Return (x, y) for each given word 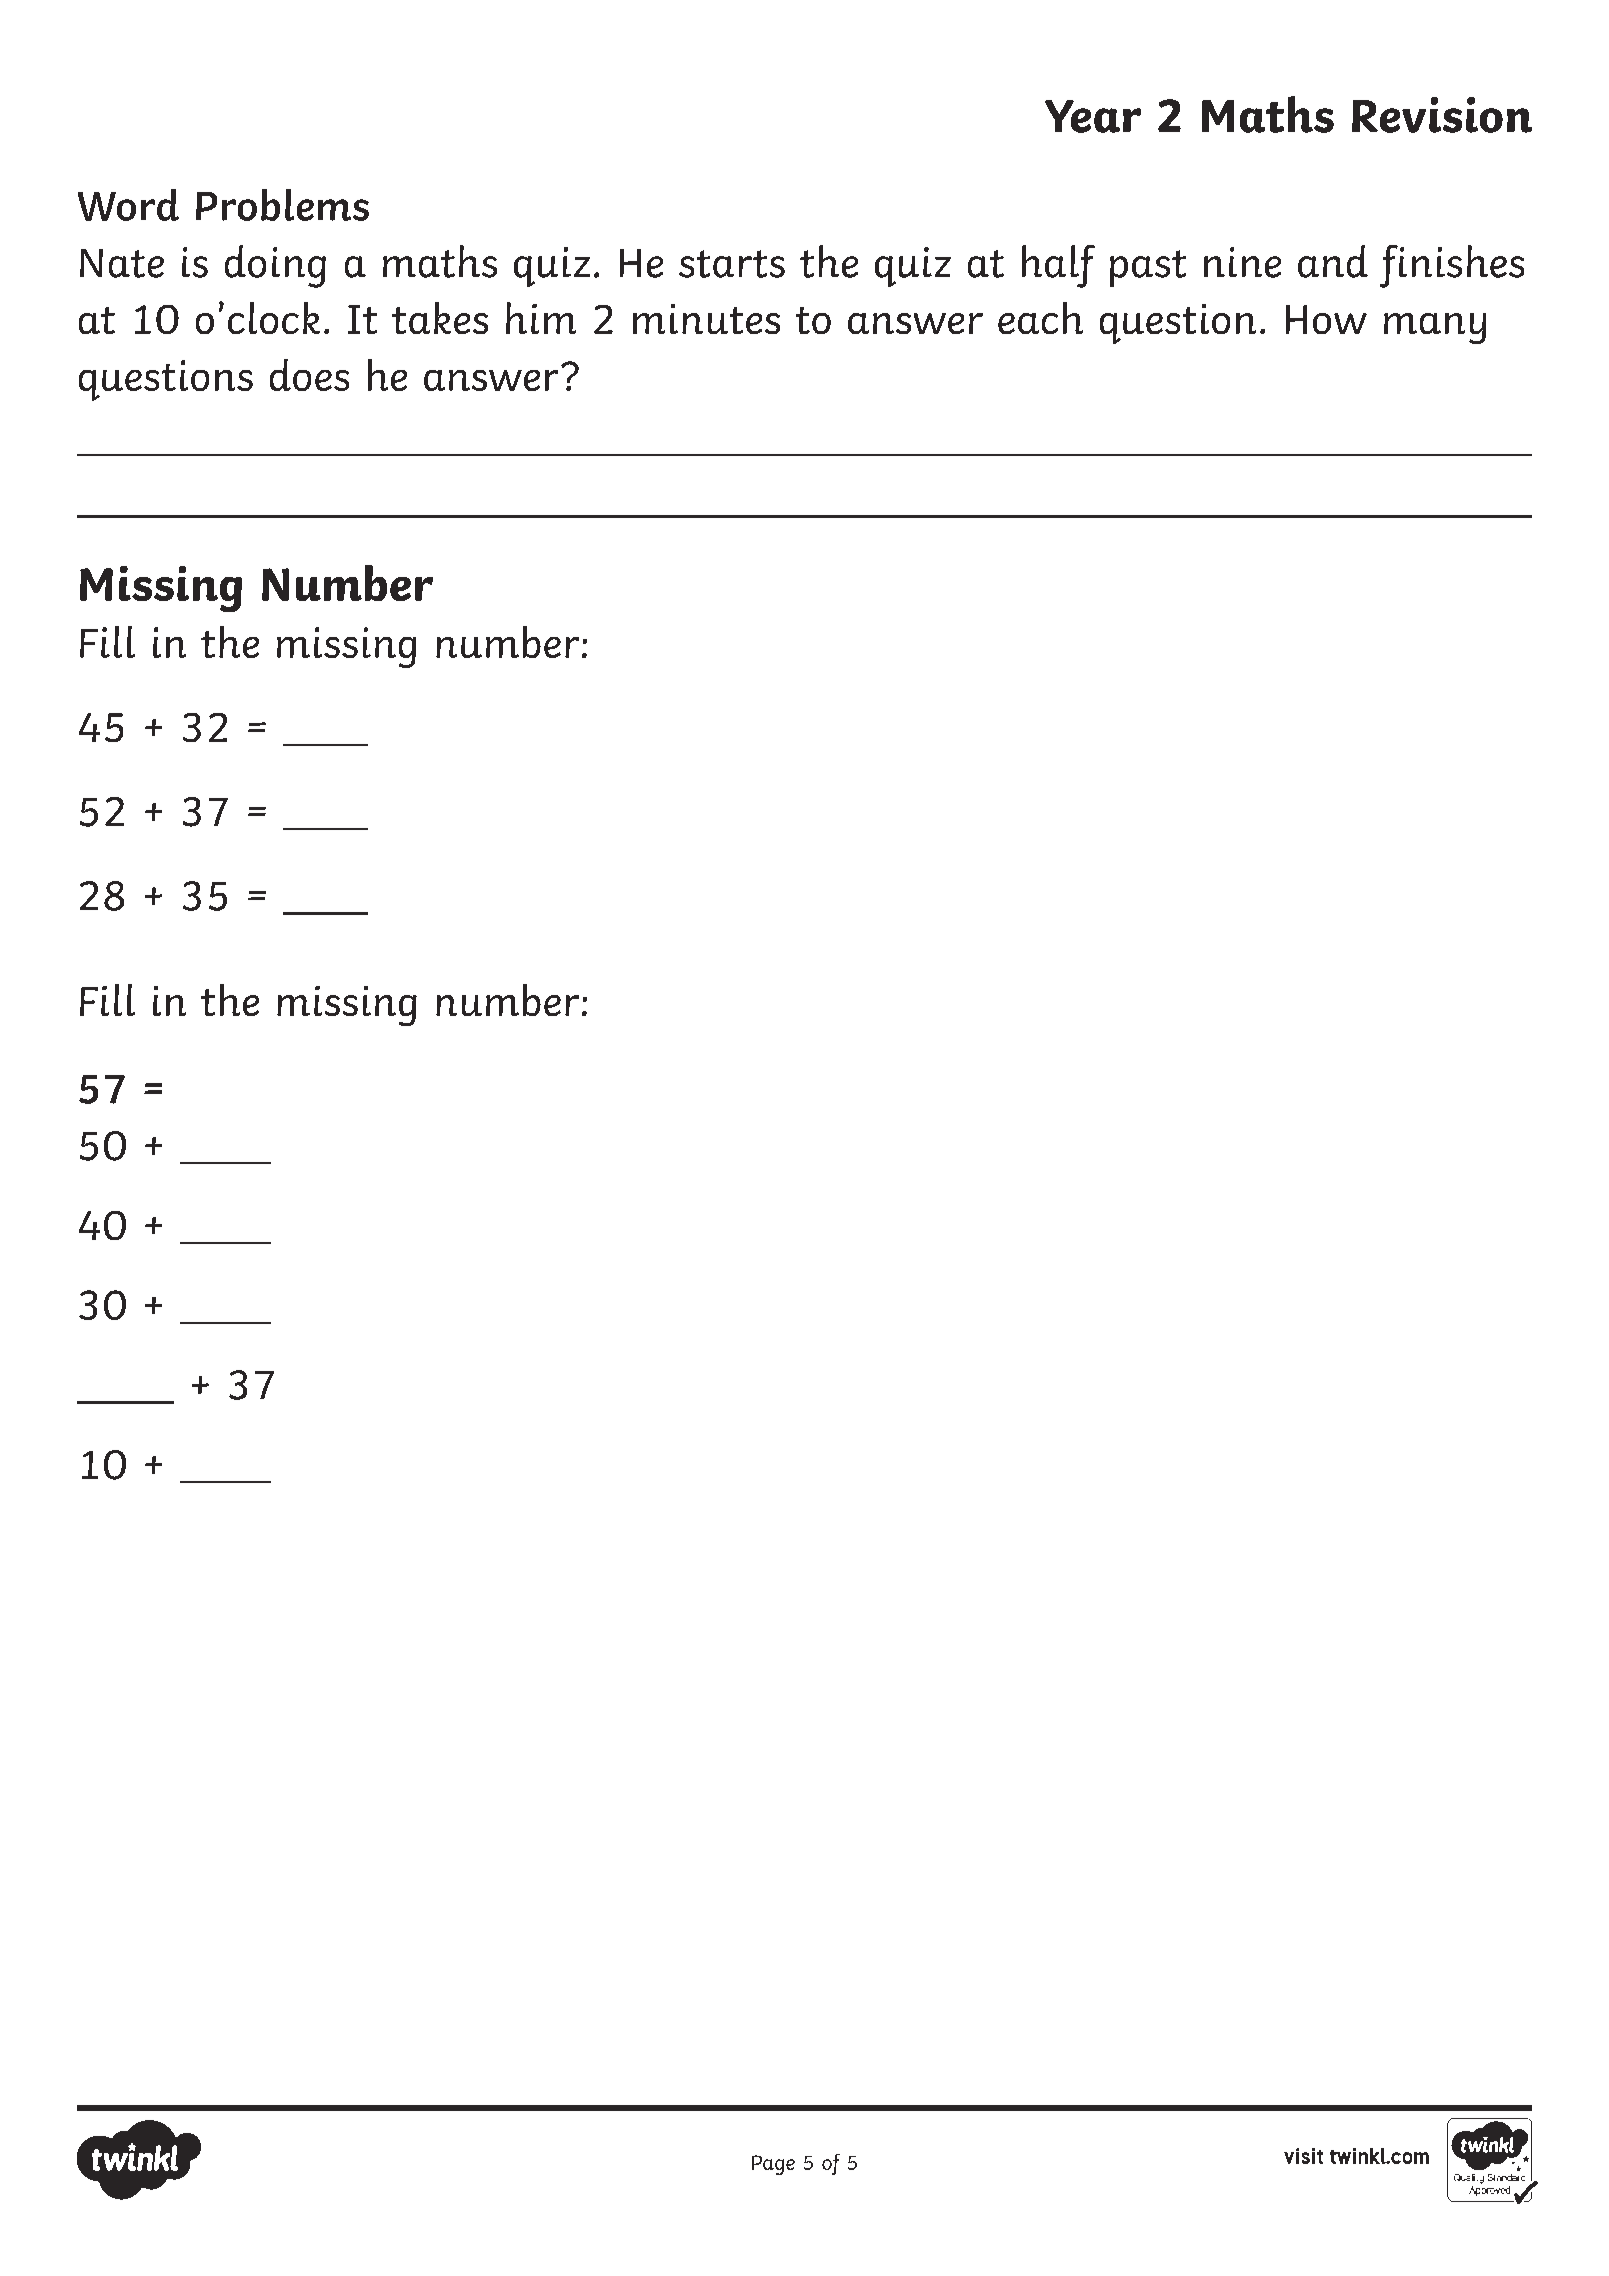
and (1333, 261)
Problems (282, 205)
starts (732, 264)
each (1040, 318)
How (1326, 319)
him (541, 318)
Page (773, 2165)
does (309, 375)
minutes (706, 319)
